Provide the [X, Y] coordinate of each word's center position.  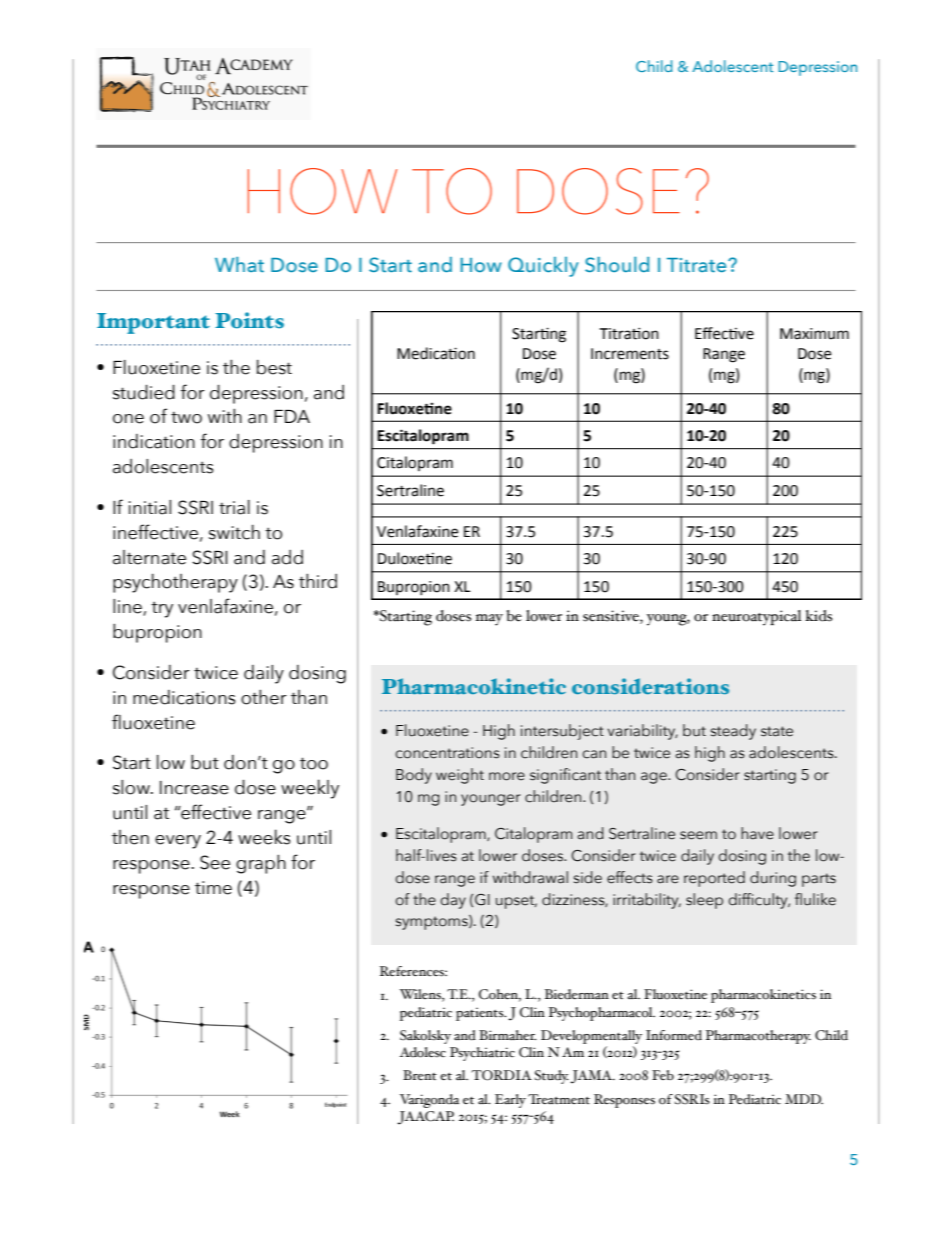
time [213, 888]
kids [818, 616]
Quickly [543, 267]
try [162, 610]
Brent [420, 1075]
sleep [704, 901]
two [186, 418]
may [489, 620]
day [453, 901]
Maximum [814, 334]
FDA [292, 416]
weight [460, 776]
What [239, 264]
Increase [194, 788]
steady [733, 732]
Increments [630, 354]
